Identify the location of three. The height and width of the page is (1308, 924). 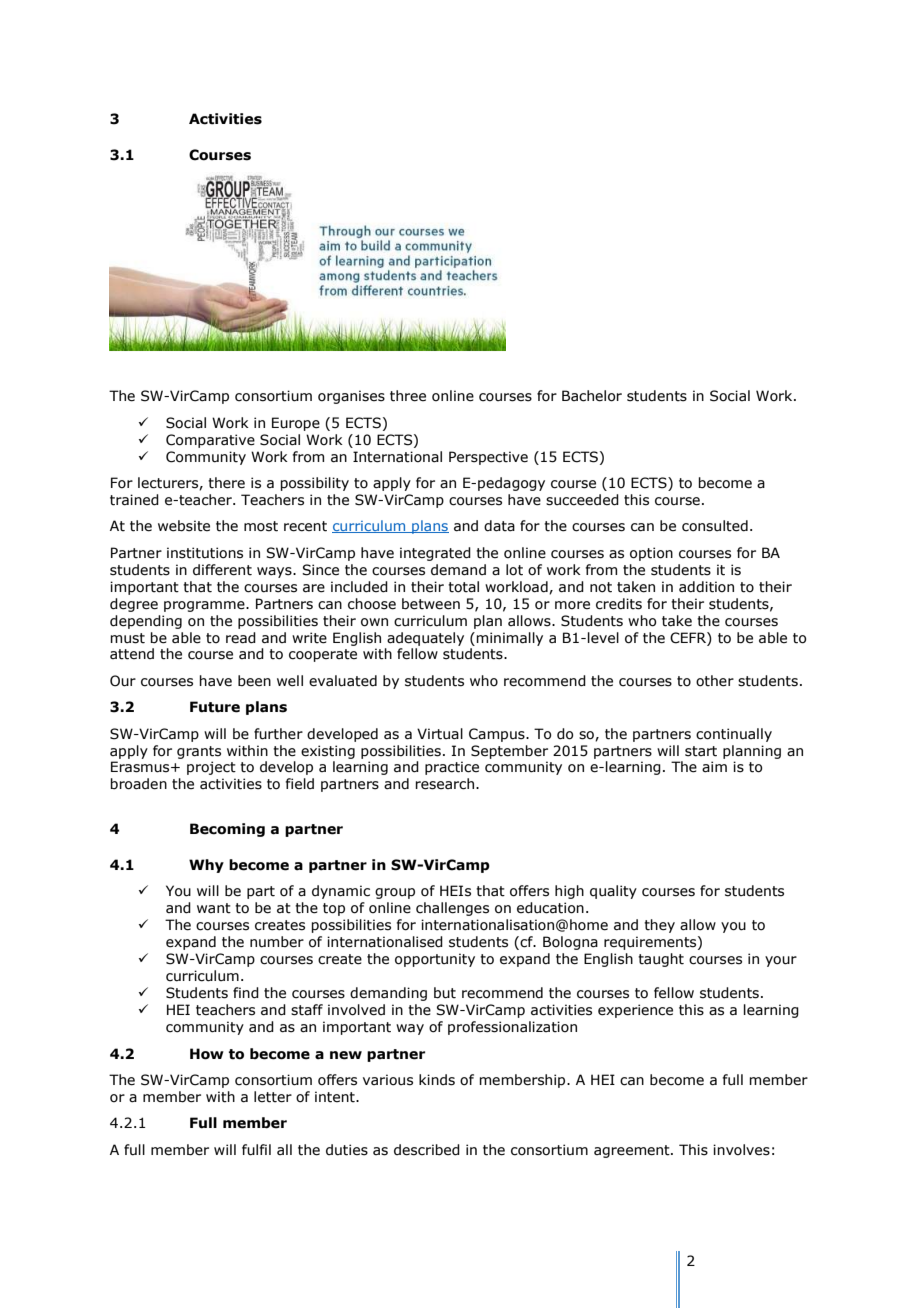
(408, 396).
